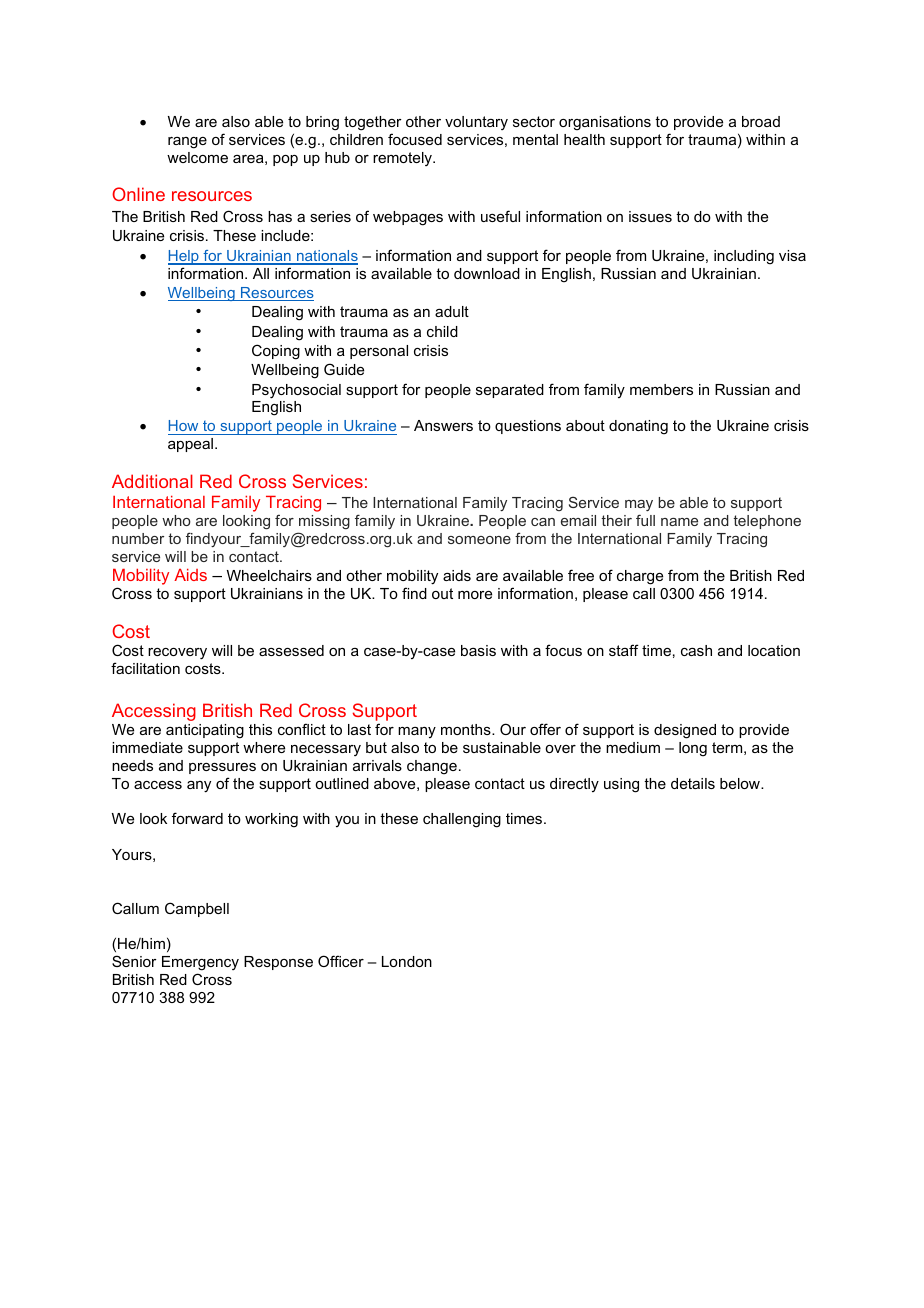  I want to click on someone, so click(479, 540).
